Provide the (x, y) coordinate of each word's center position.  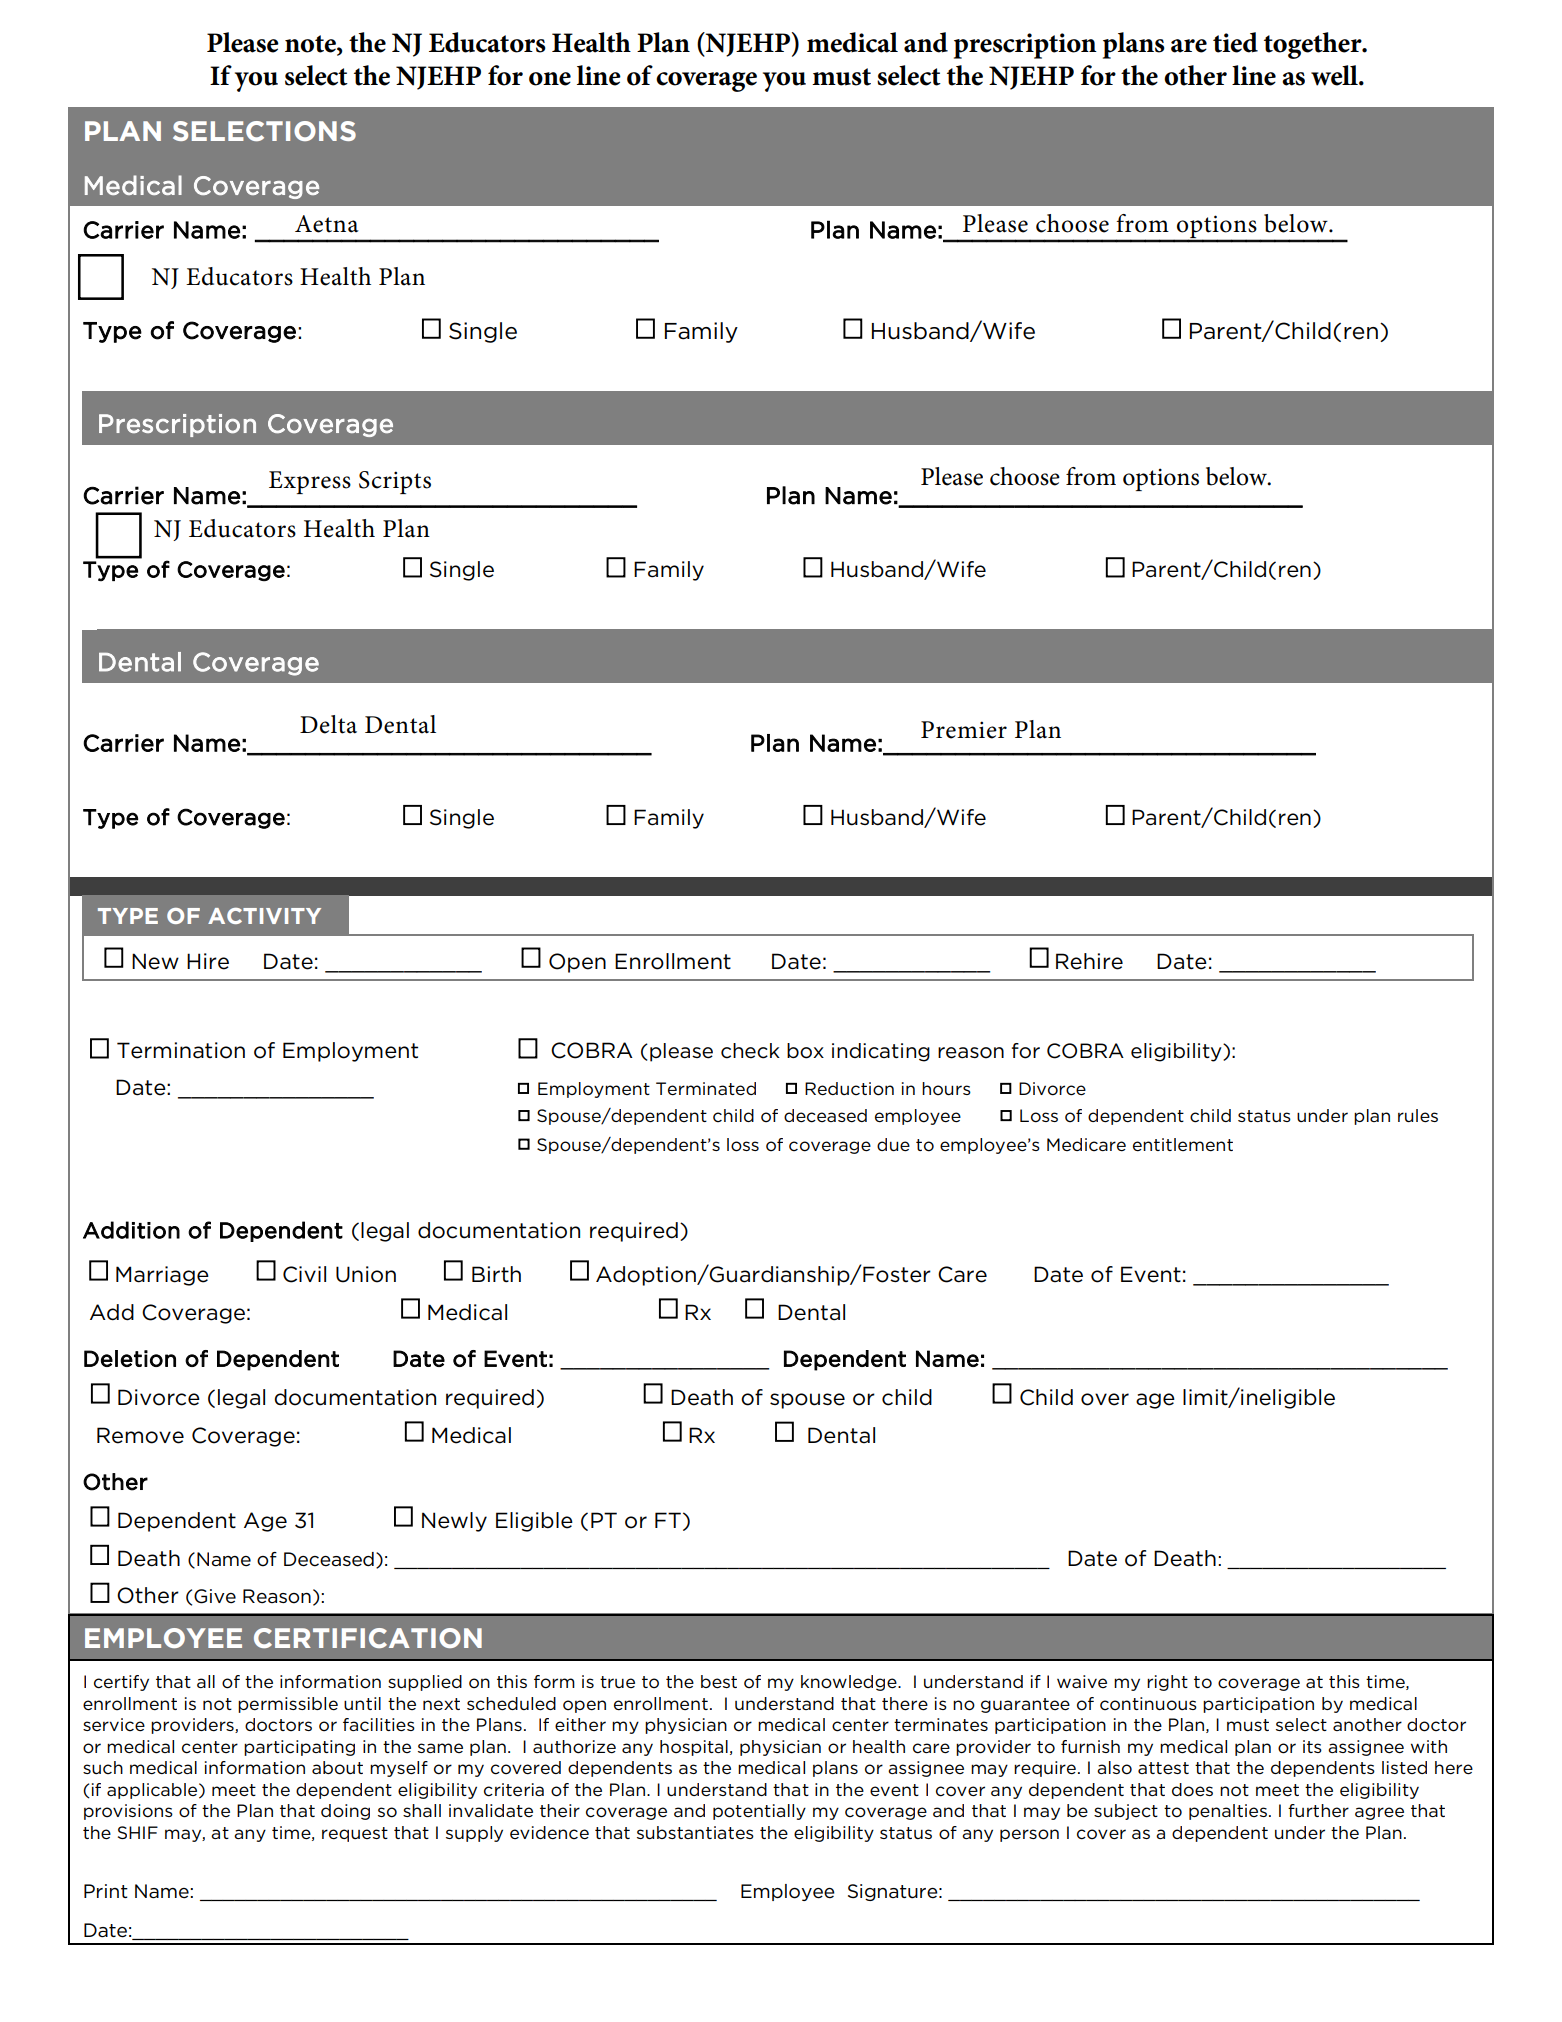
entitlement (1183, 1145)
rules (1418, 1116)
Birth (496, 1274)
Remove (140, 1435)
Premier (964, 730)
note (311, 45)
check (750, 1051)
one (550, 79)
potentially (759, 1812)
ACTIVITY (264, 916)
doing (345, 1812)
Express (310, 482)
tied (1235, 42)
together (1314, 45)
